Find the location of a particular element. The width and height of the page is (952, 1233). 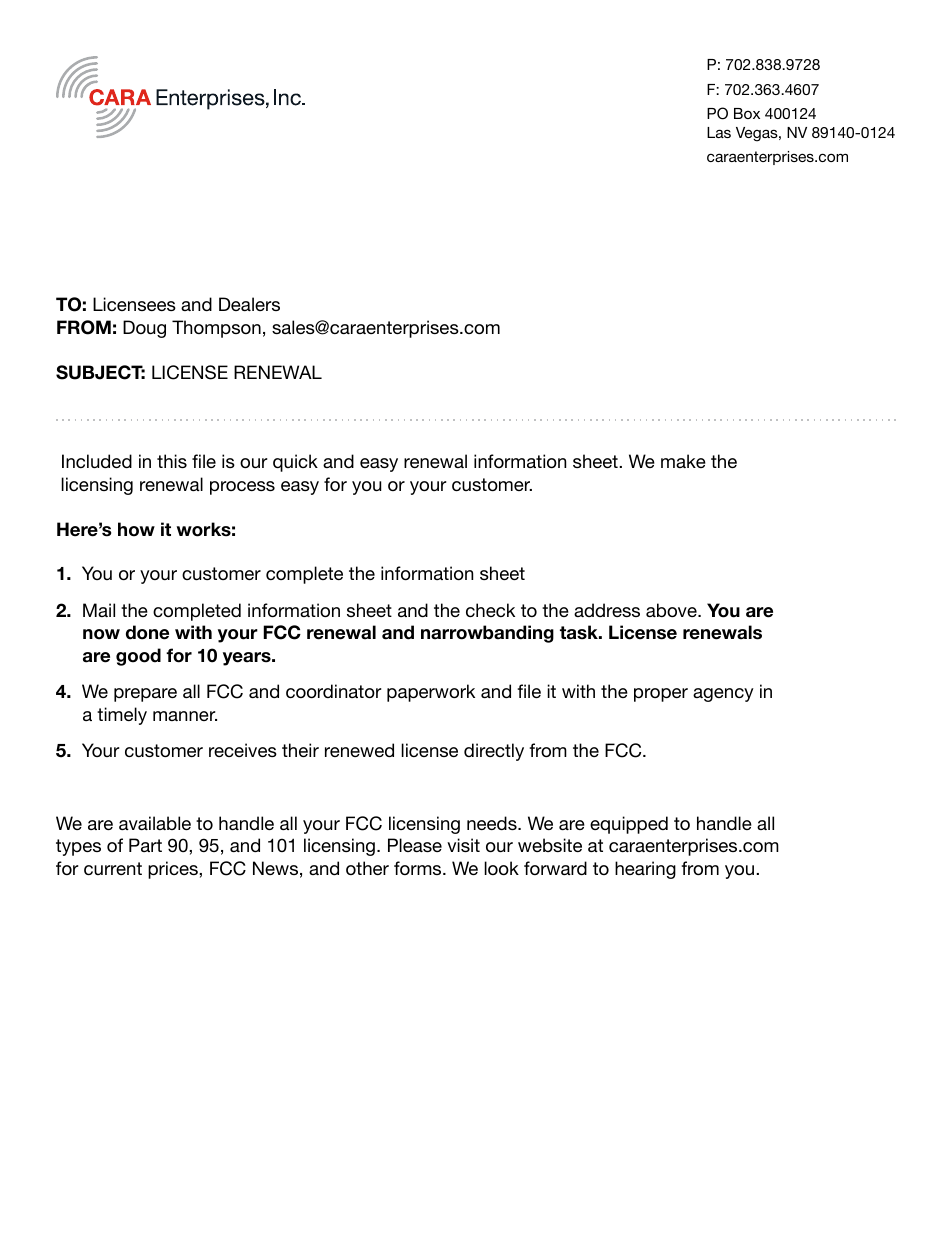

Doug is located at coordinates (144, 329).
